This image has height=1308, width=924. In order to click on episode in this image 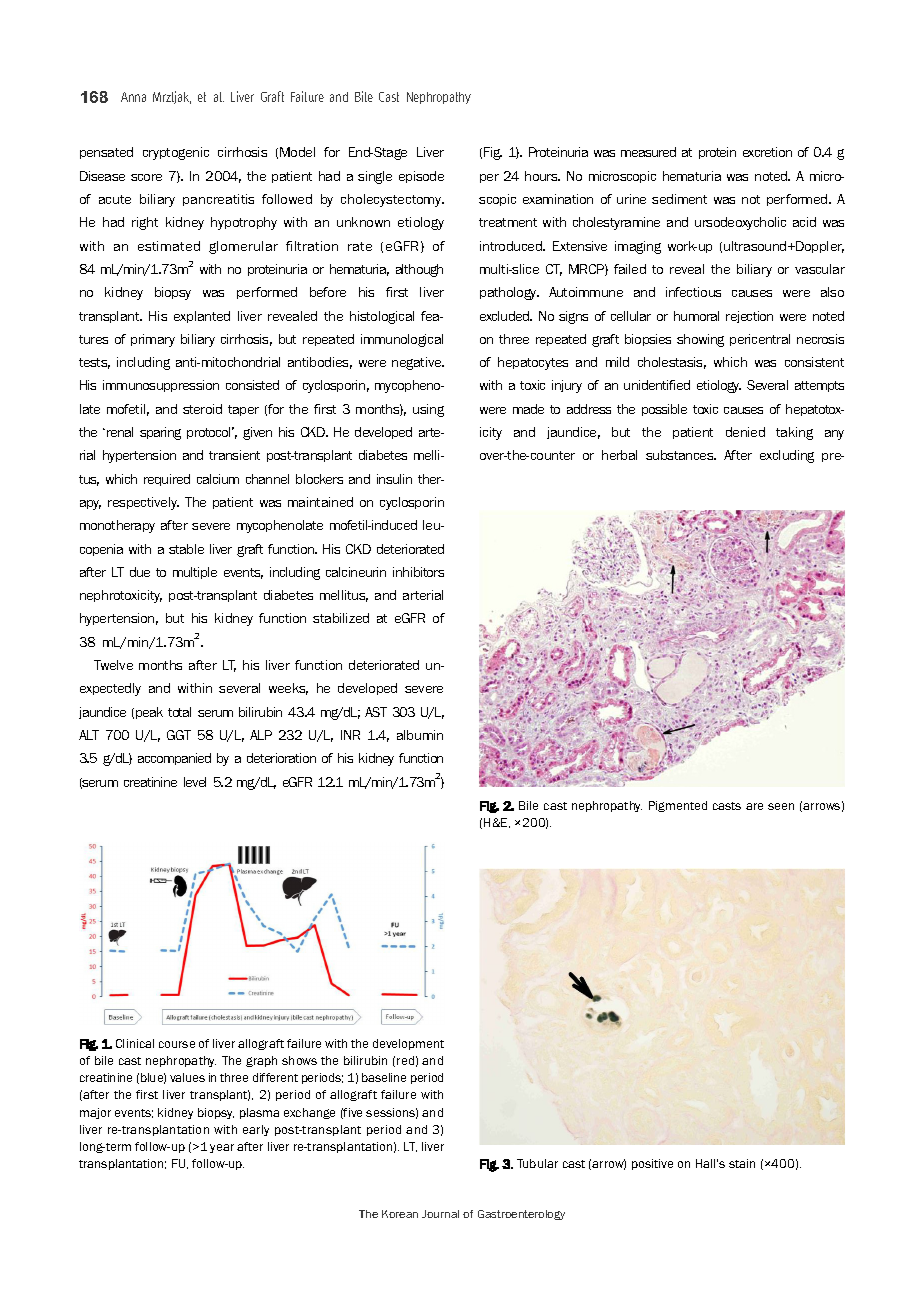, I will do `click(421, 177)`.
